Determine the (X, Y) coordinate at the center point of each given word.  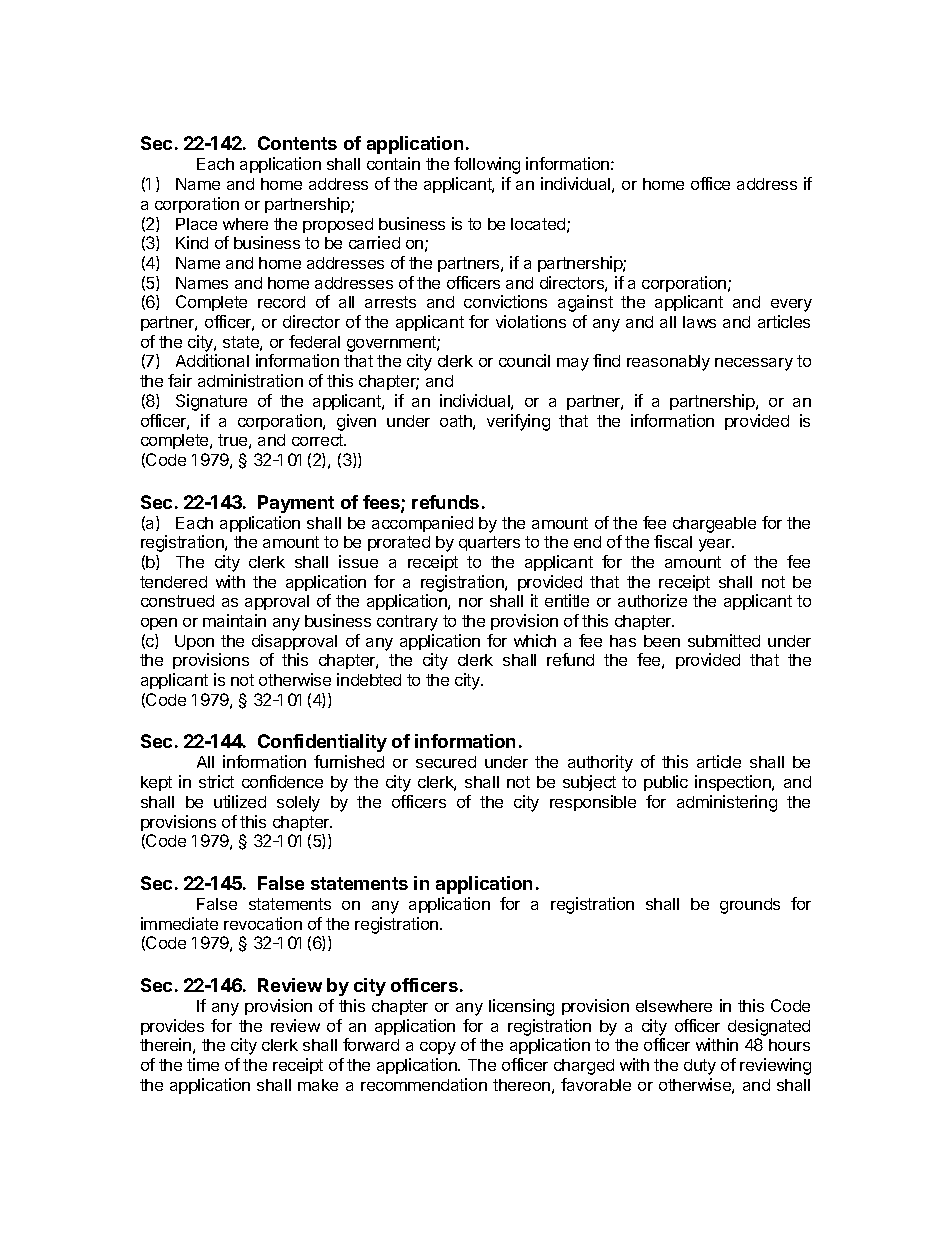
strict (216, 781)
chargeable (714, 525)
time (203, 1064)
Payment (296, 504)
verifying (518, 422)
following (487, 165)
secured (446, 762)
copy (438, 1048)
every (791, 305)
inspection (734, 783)
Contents (297, 143)
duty (700, 1067)
